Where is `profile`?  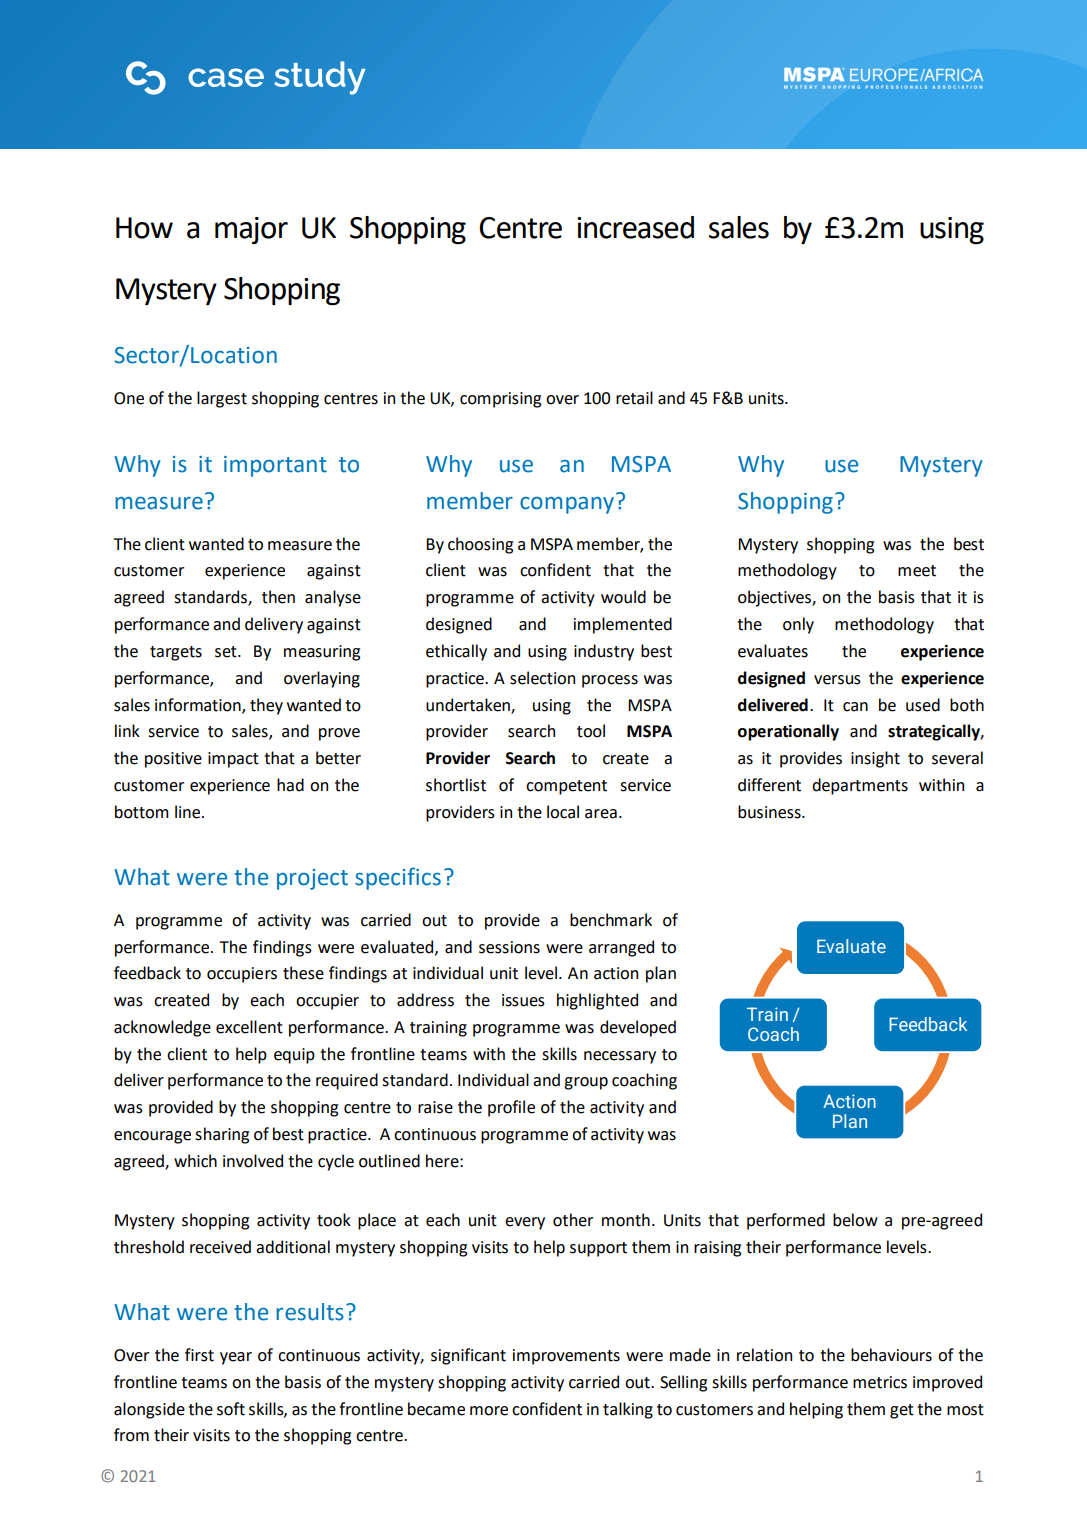
profile is located at coordinates (511, 1108).
